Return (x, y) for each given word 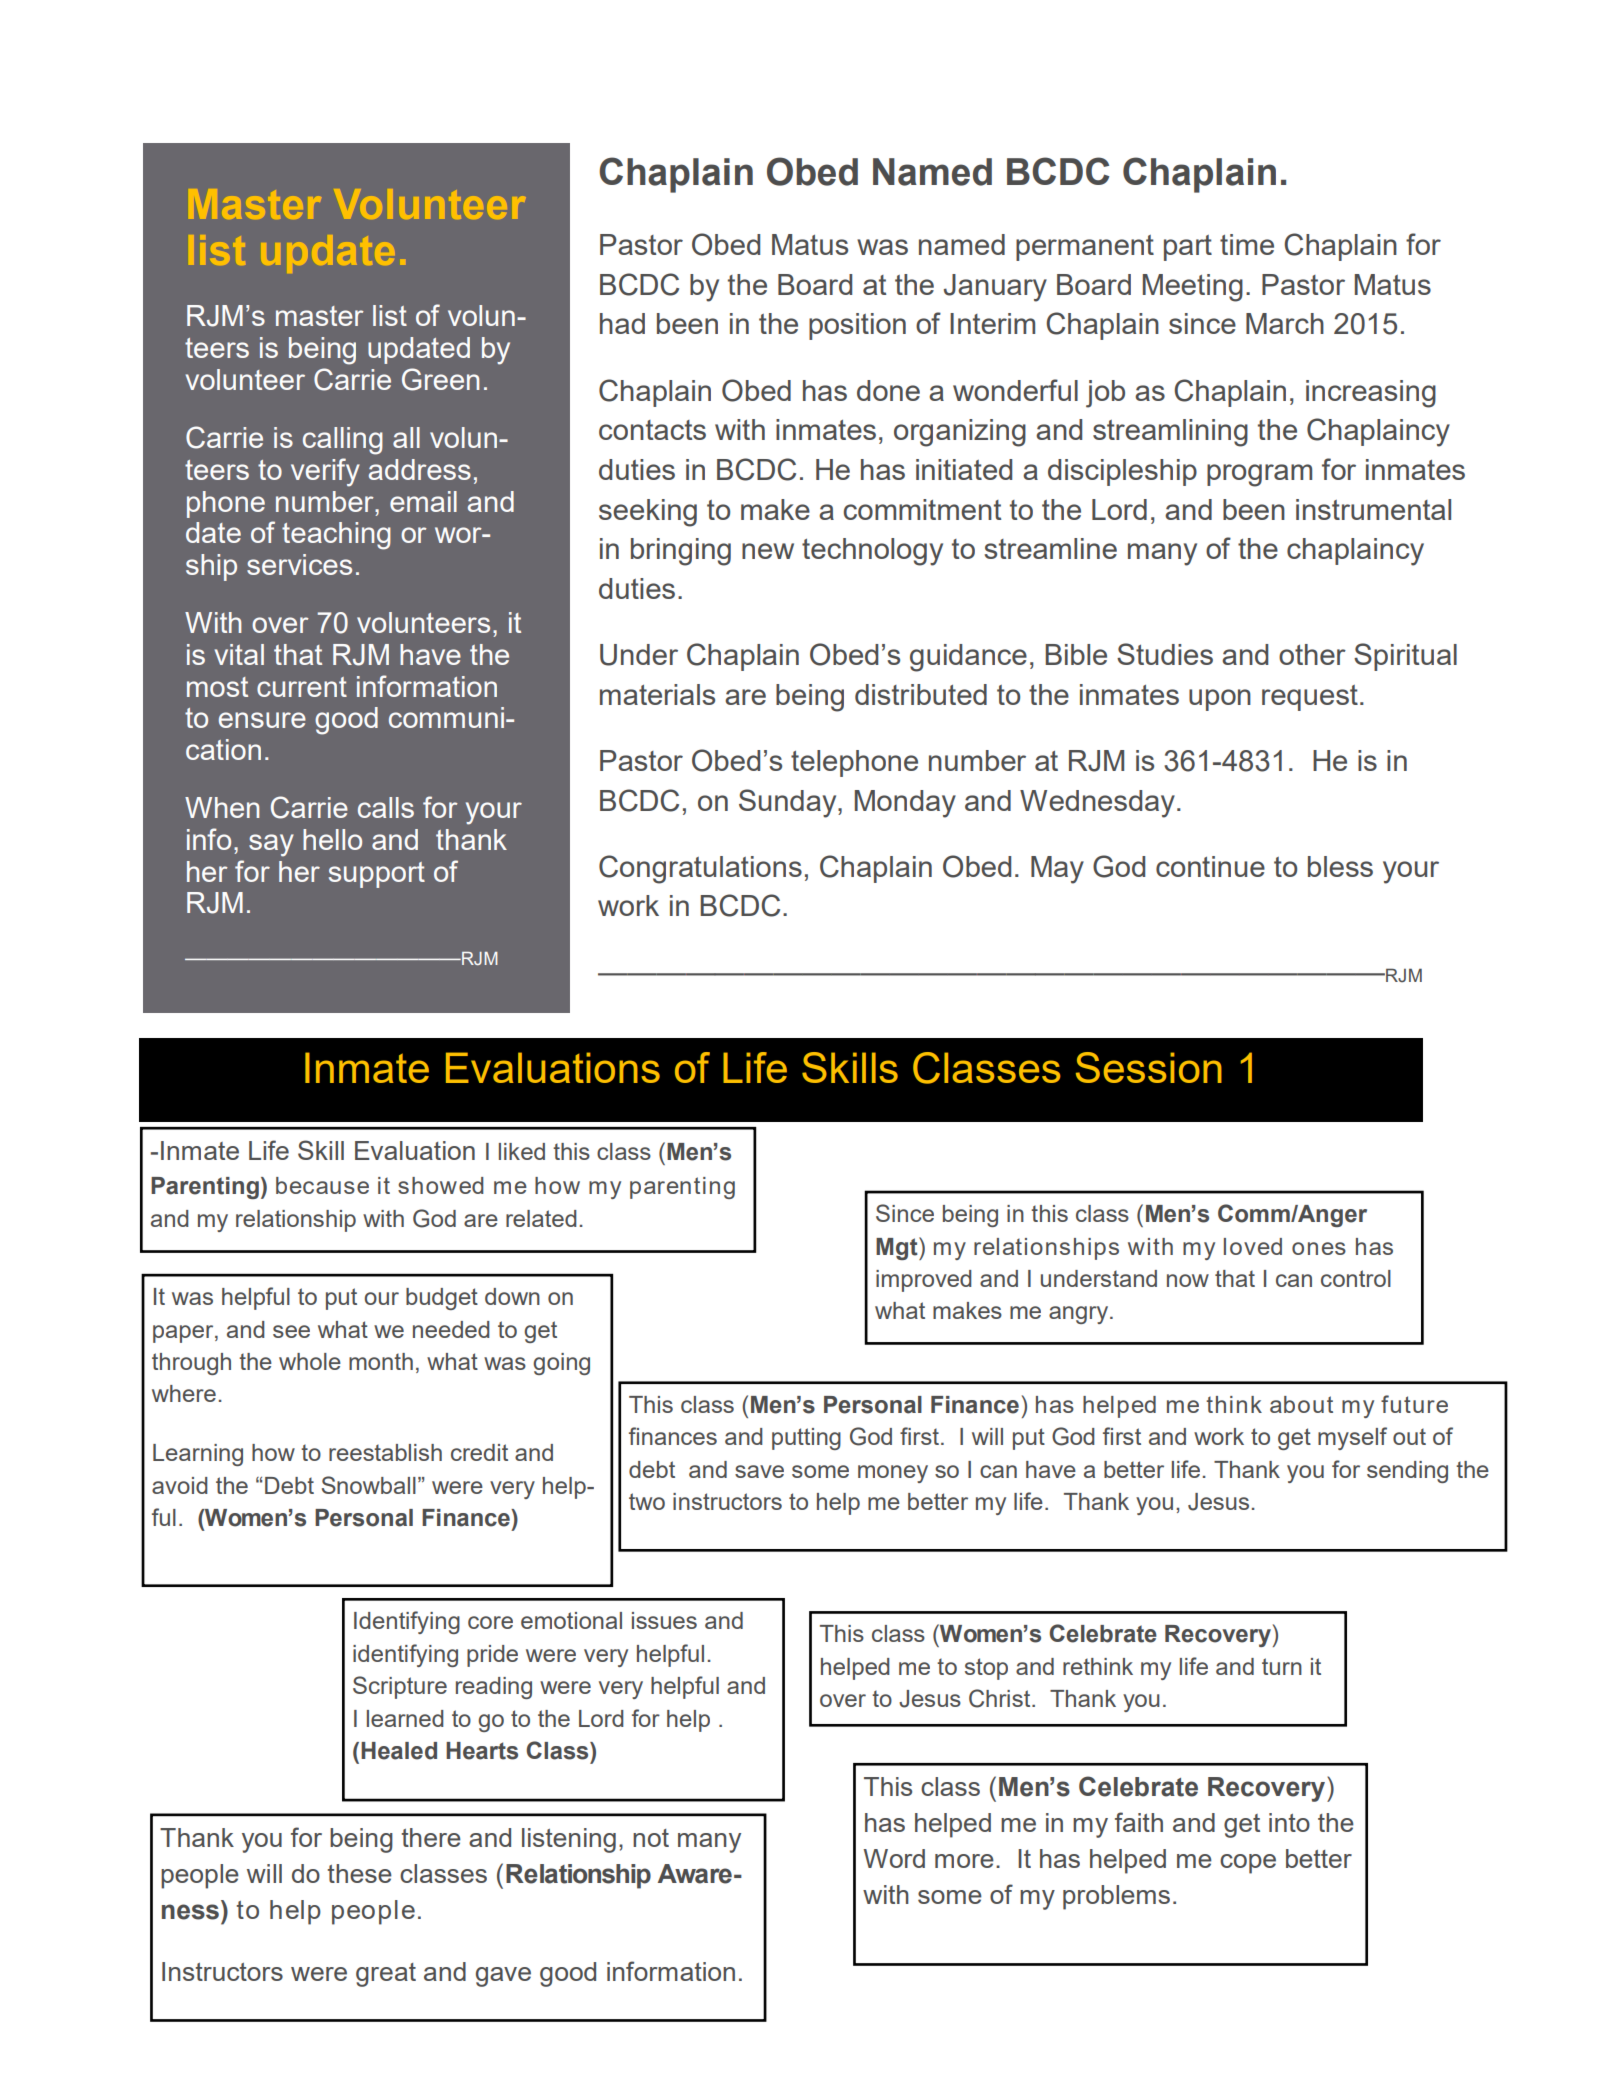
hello (332, 839)
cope (1248, 1864)
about (1301, 1404)
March (1285, 323)
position (857, 326)
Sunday (789, 803)
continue (1210, 866)
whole (310, 1361)
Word (894, 1858)
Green (440, 379)
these (359, 1873)
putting (806, 1439)
